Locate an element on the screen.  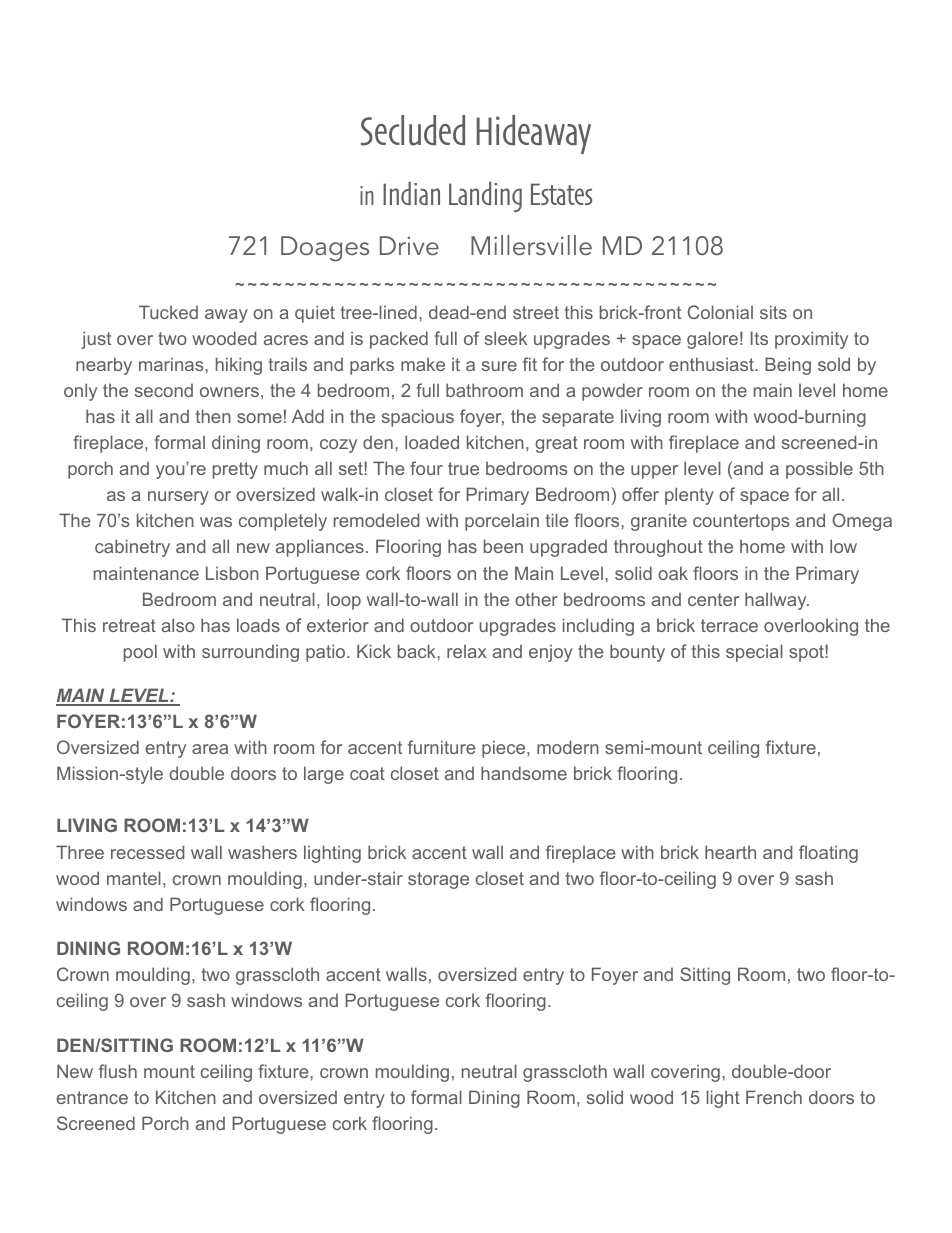
floating is located at coordinates (828, 854).
